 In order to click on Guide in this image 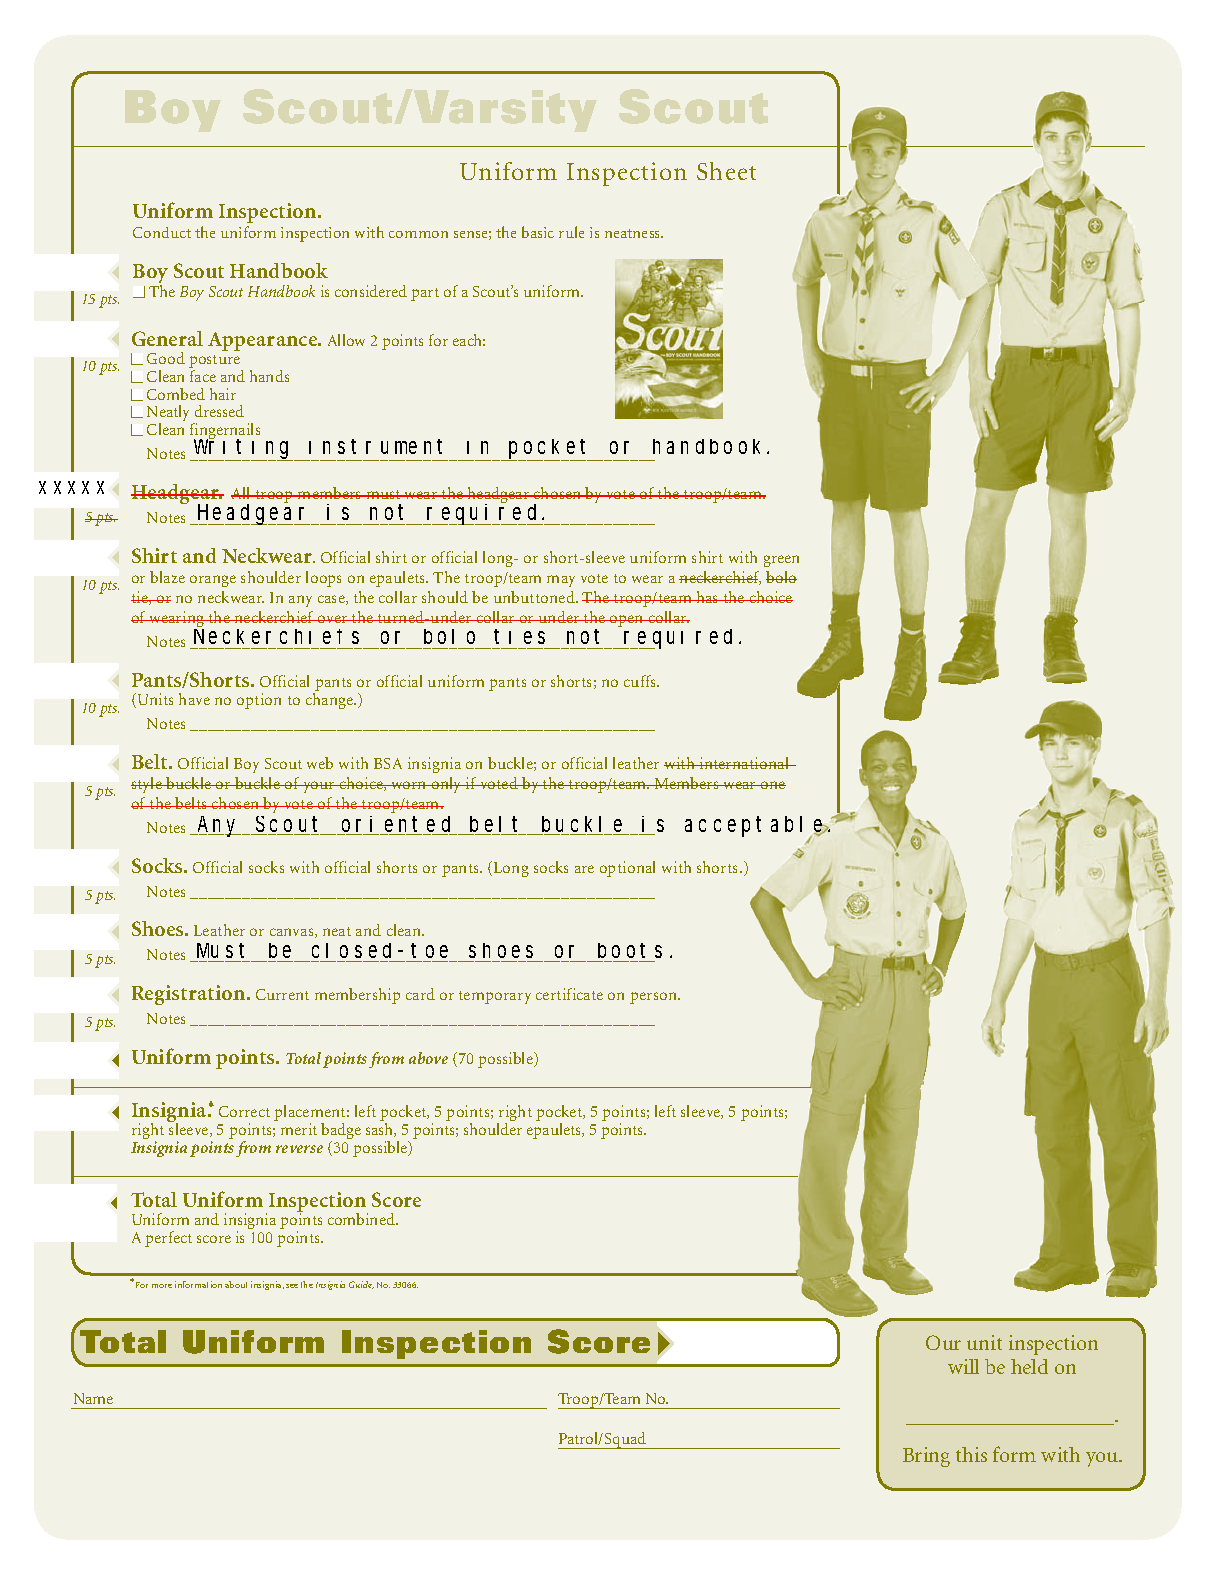, I will do `click(361, 1285)`.
